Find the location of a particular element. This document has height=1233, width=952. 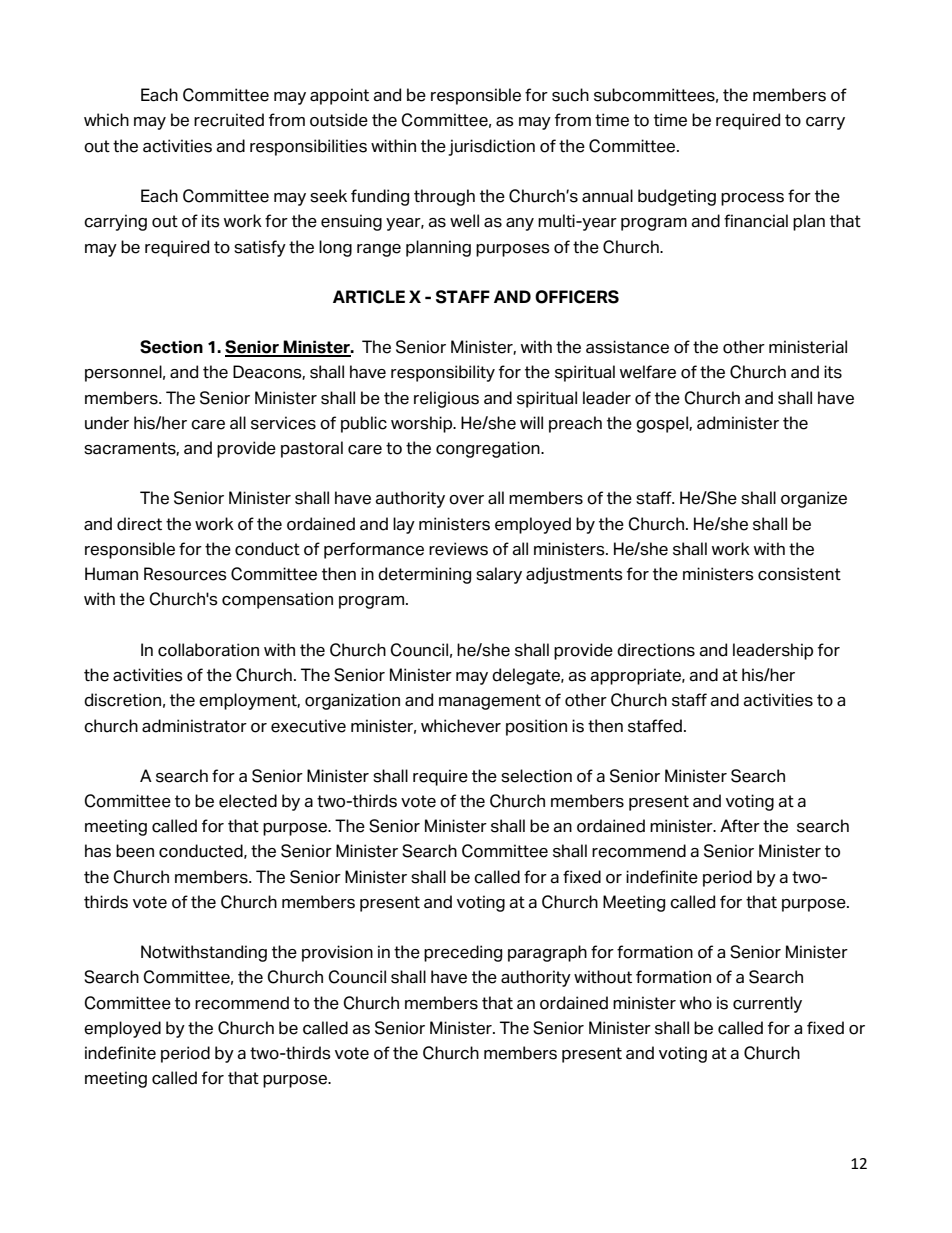

recruited is located at coordinates (229, 120).
